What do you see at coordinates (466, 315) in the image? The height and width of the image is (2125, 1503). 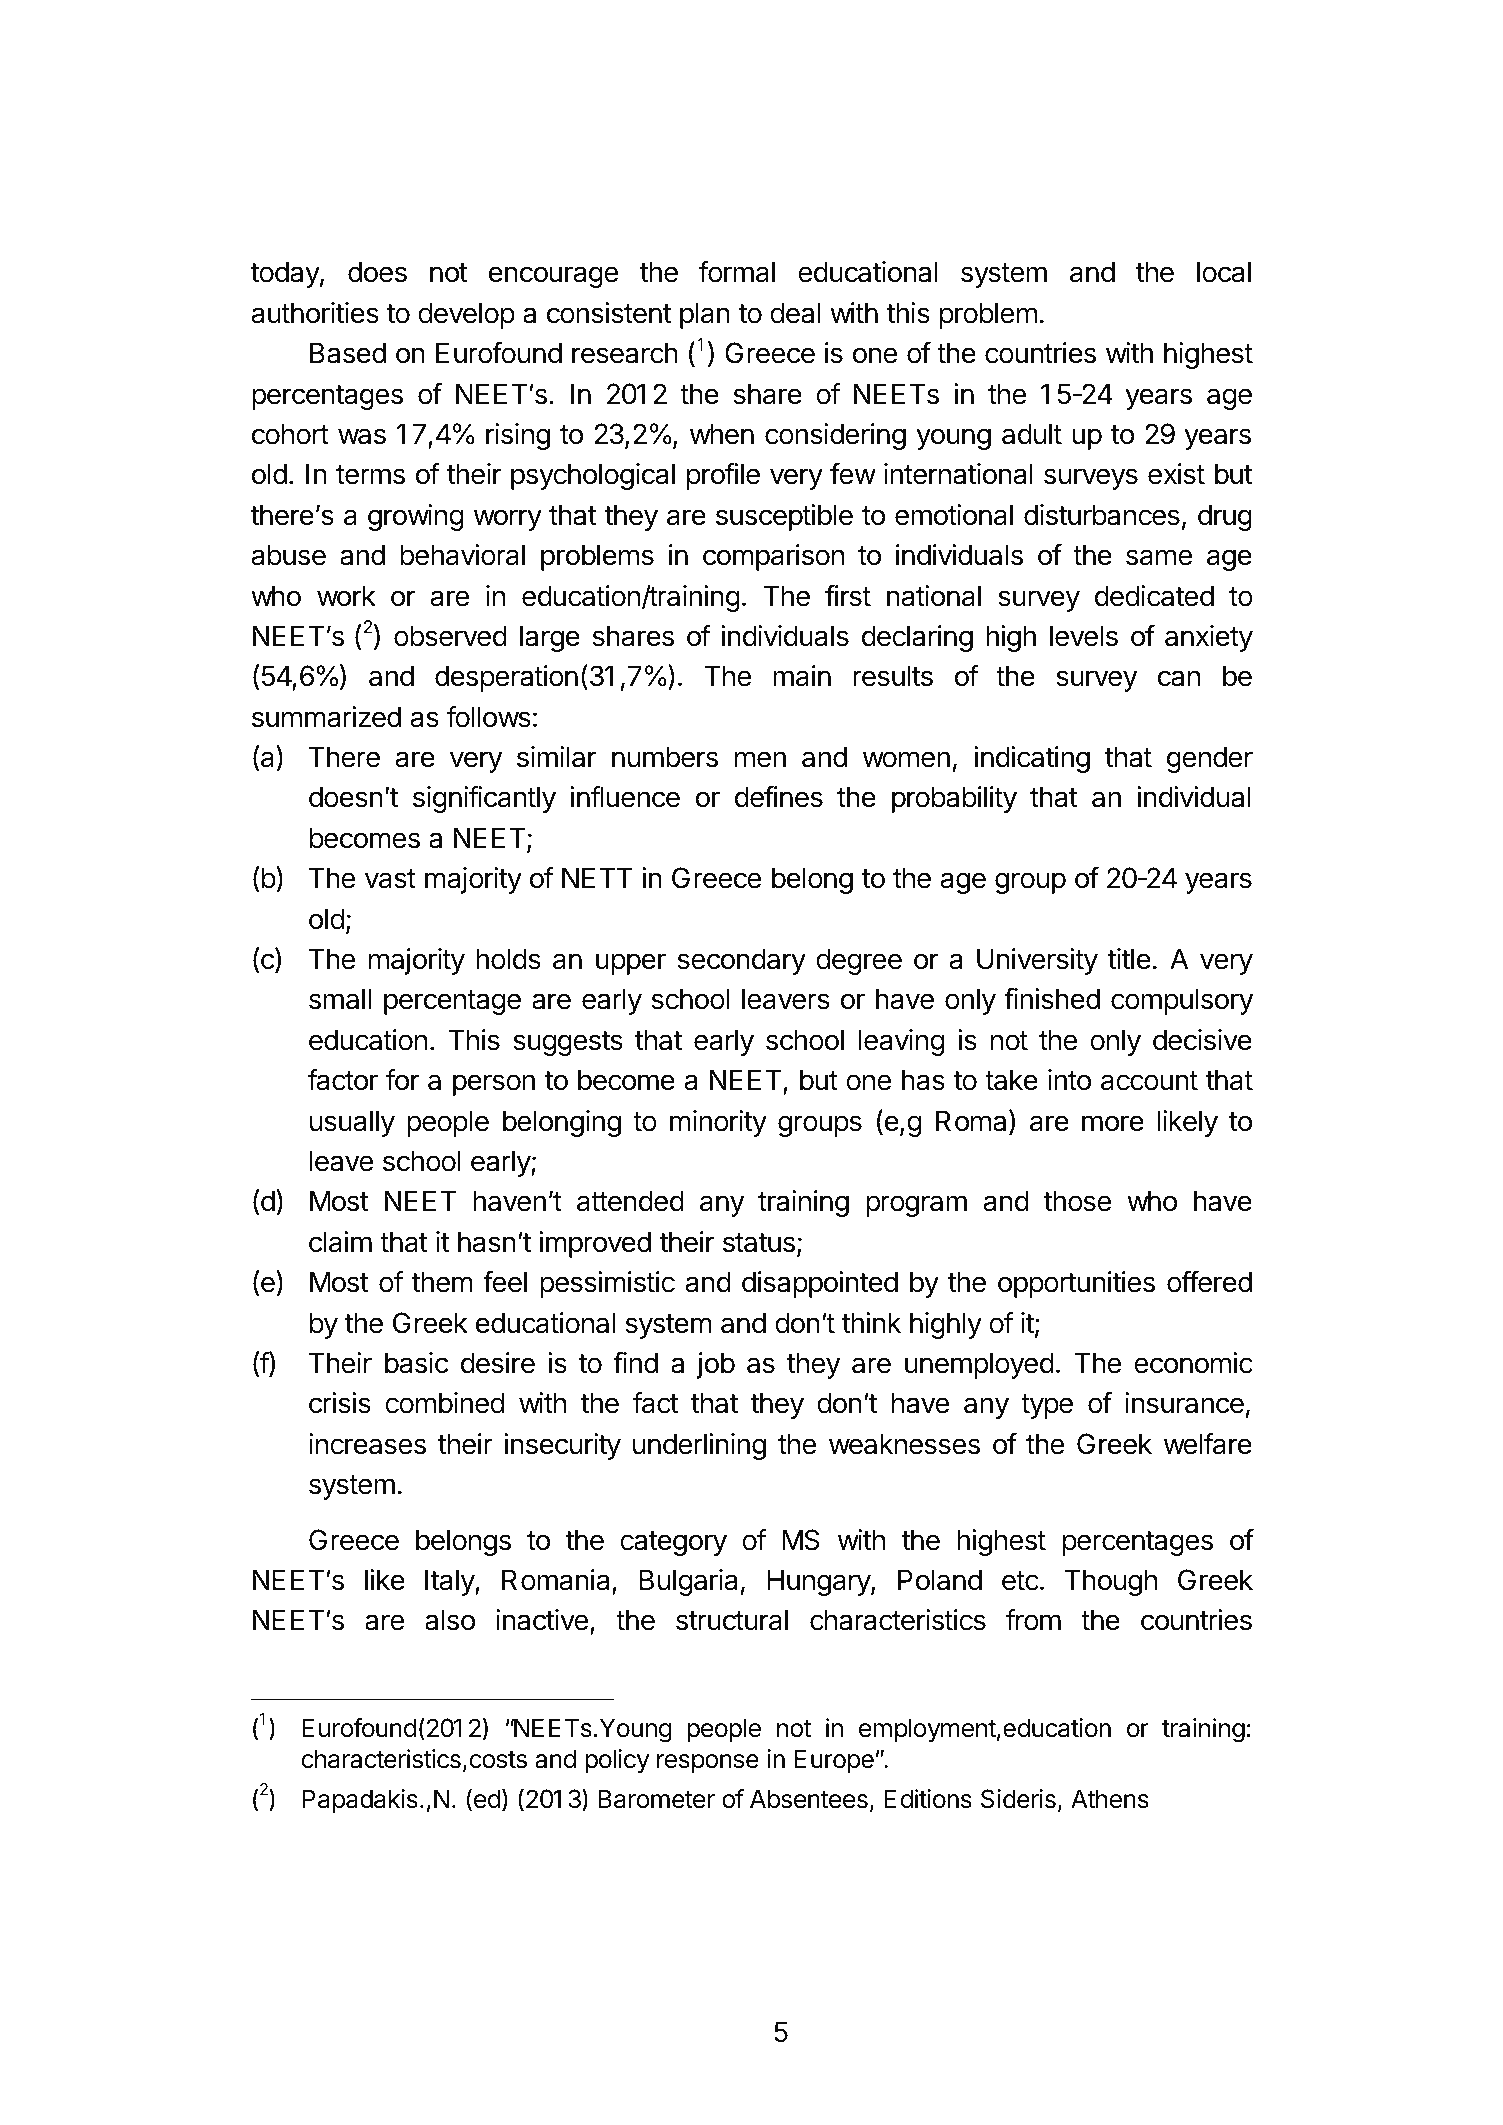 I see `develop` at bounding box center [466, 315].
